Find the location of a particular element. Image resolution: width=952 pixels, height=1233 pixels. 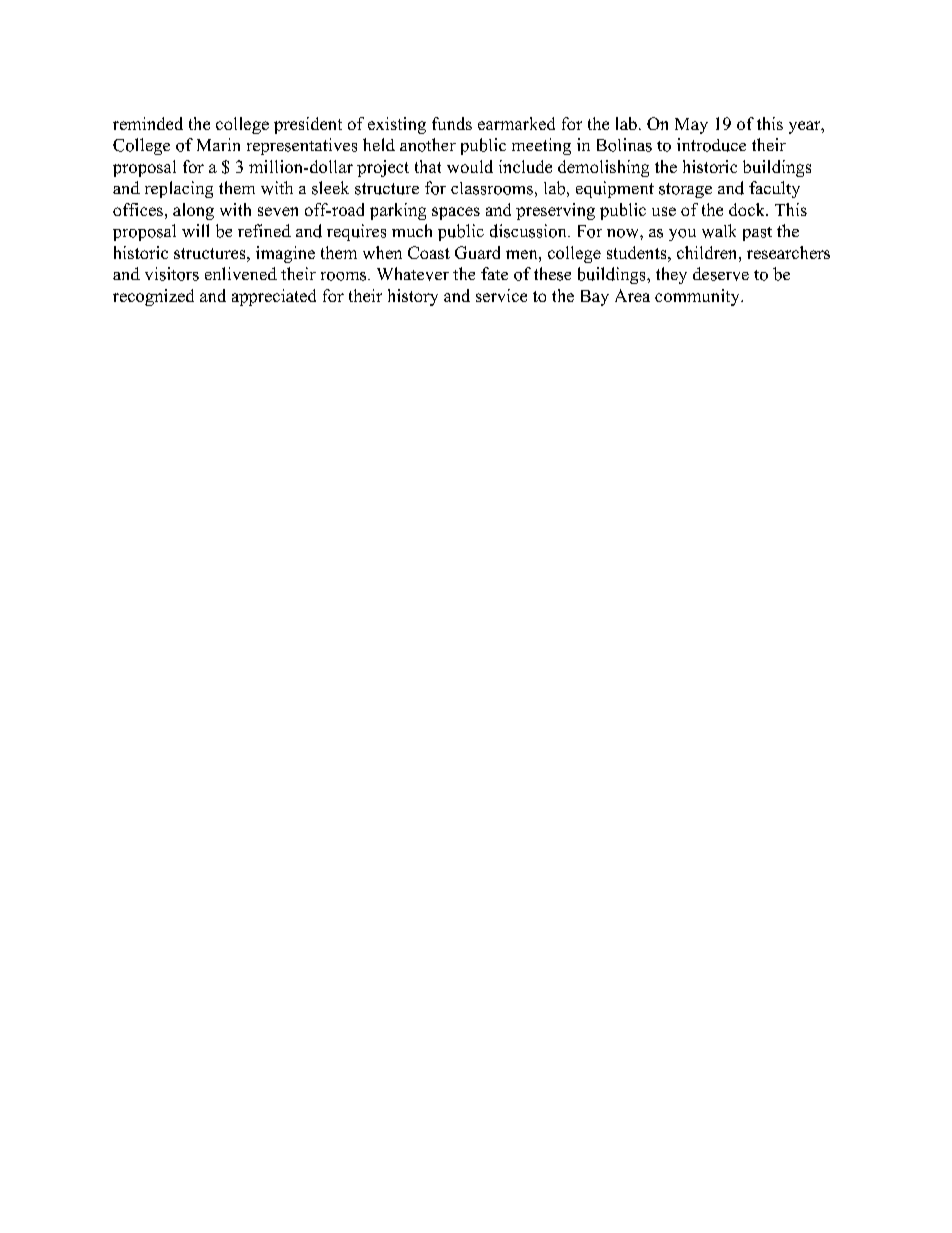

May is located at coordinates (691, 126).
